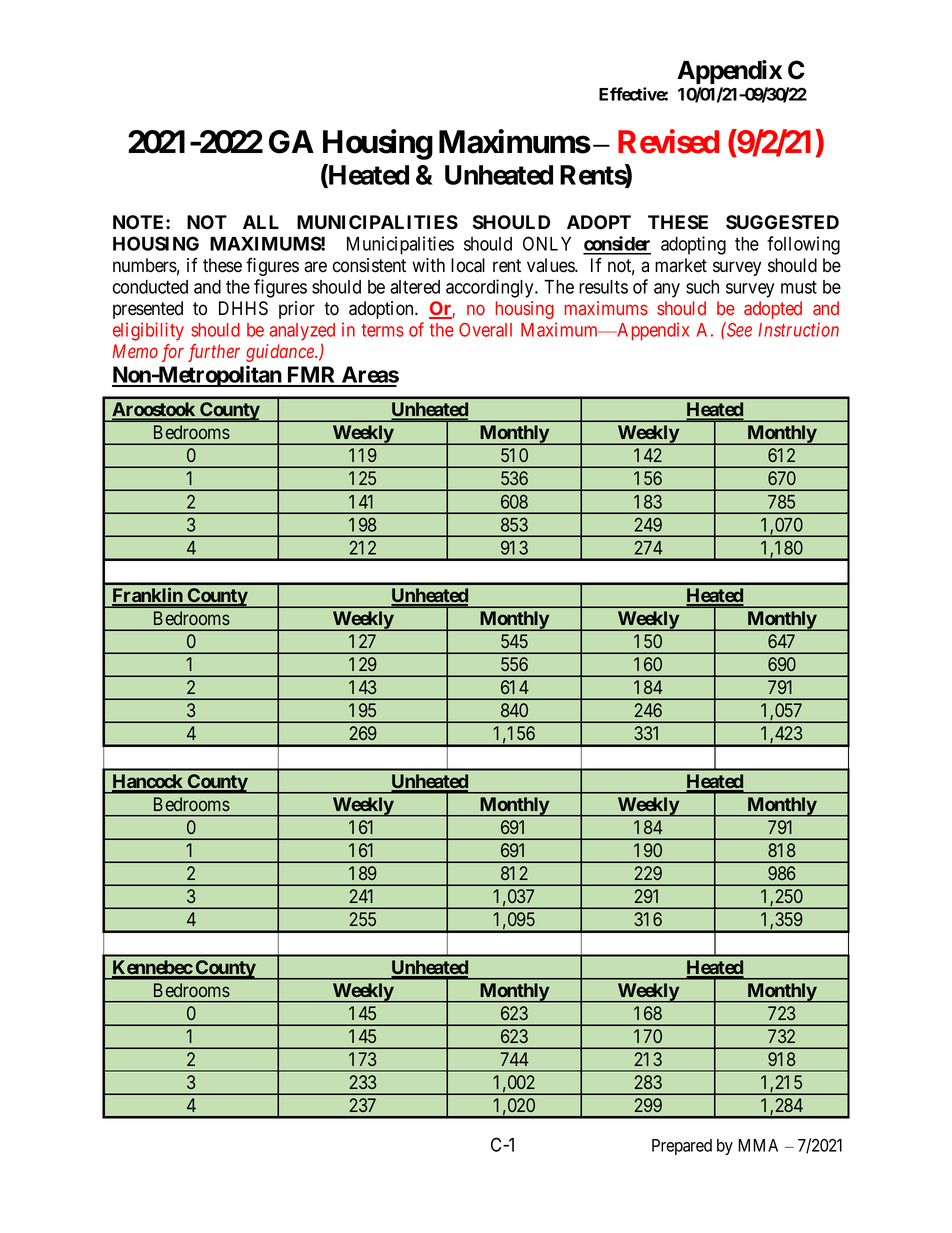  Describe the element at coordinates (667, 290) in the page. I see `any` at that location.
